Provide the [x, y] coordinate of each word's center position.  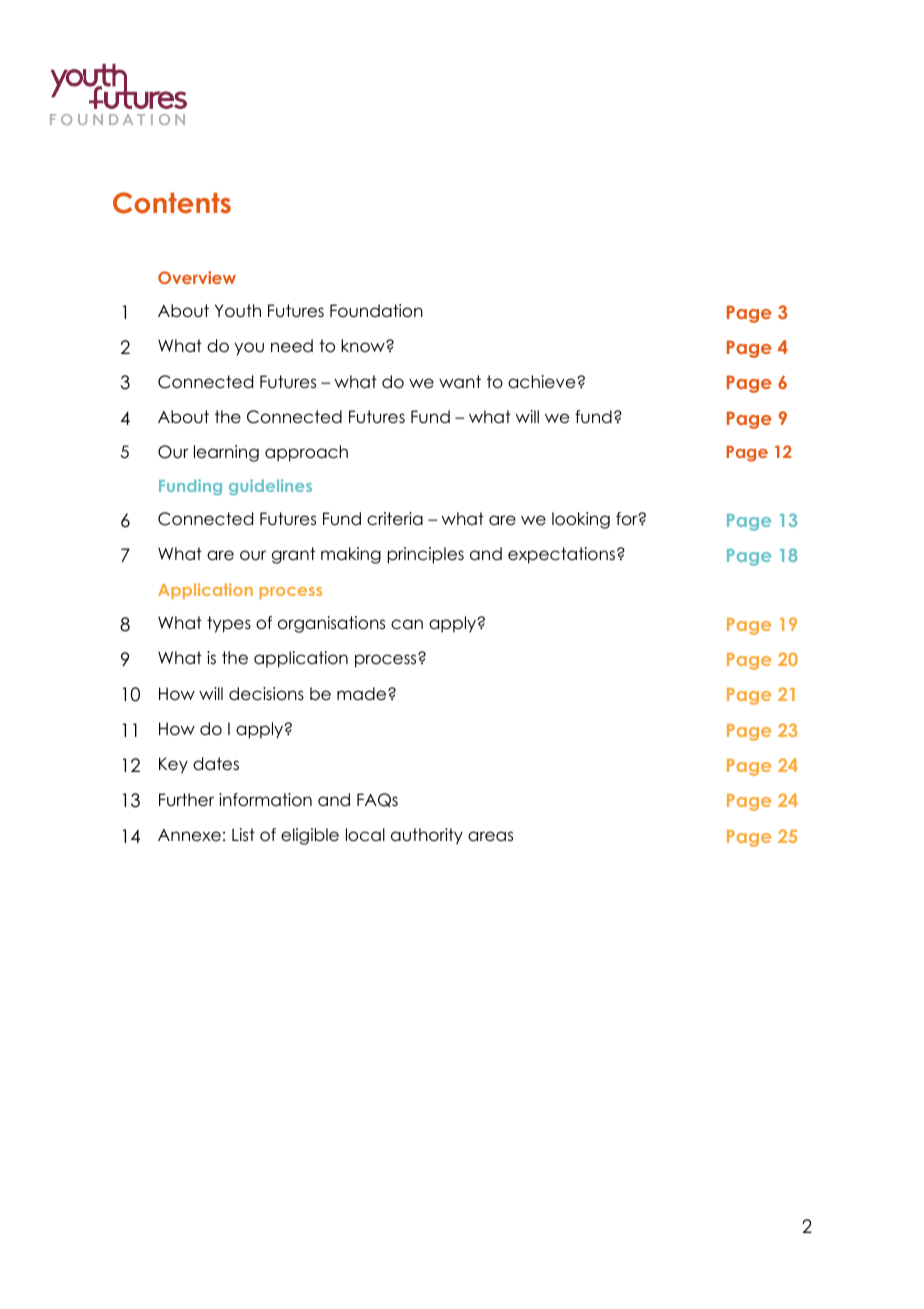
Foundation [376, 311]
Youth [238, 311]
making [351, 555]
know [364, 346]
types [229, 624]
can [407, 624]
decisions [266, 694]
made [363, 694]
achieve [543, 382]
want [460, 382]
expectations [561, 555]
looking [581, 520]
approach [306, 453]
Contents [172, 203]
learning [226, 453]
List [243, 835]
